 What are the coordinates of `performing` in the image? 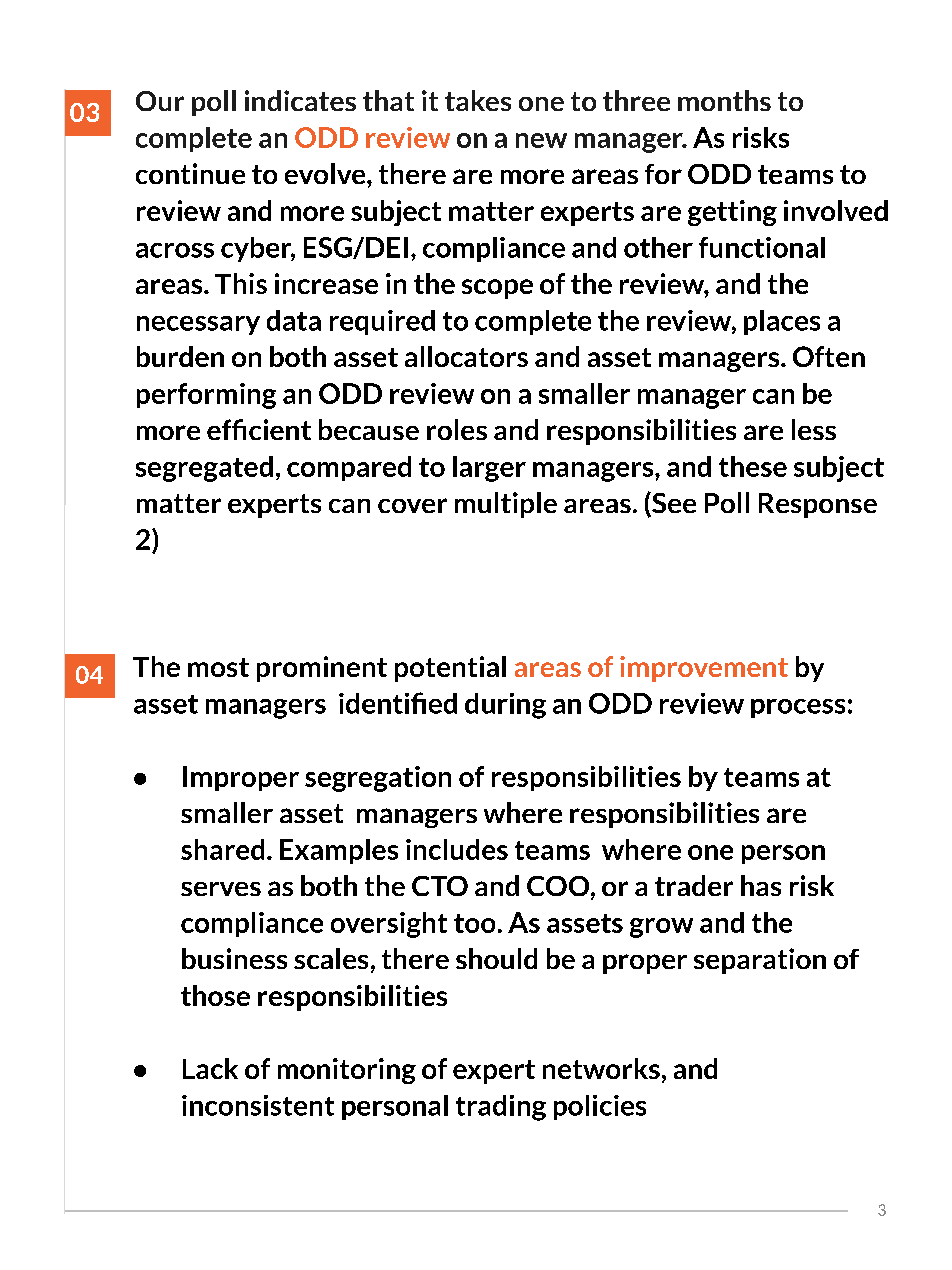 It's located at (206, 396).
